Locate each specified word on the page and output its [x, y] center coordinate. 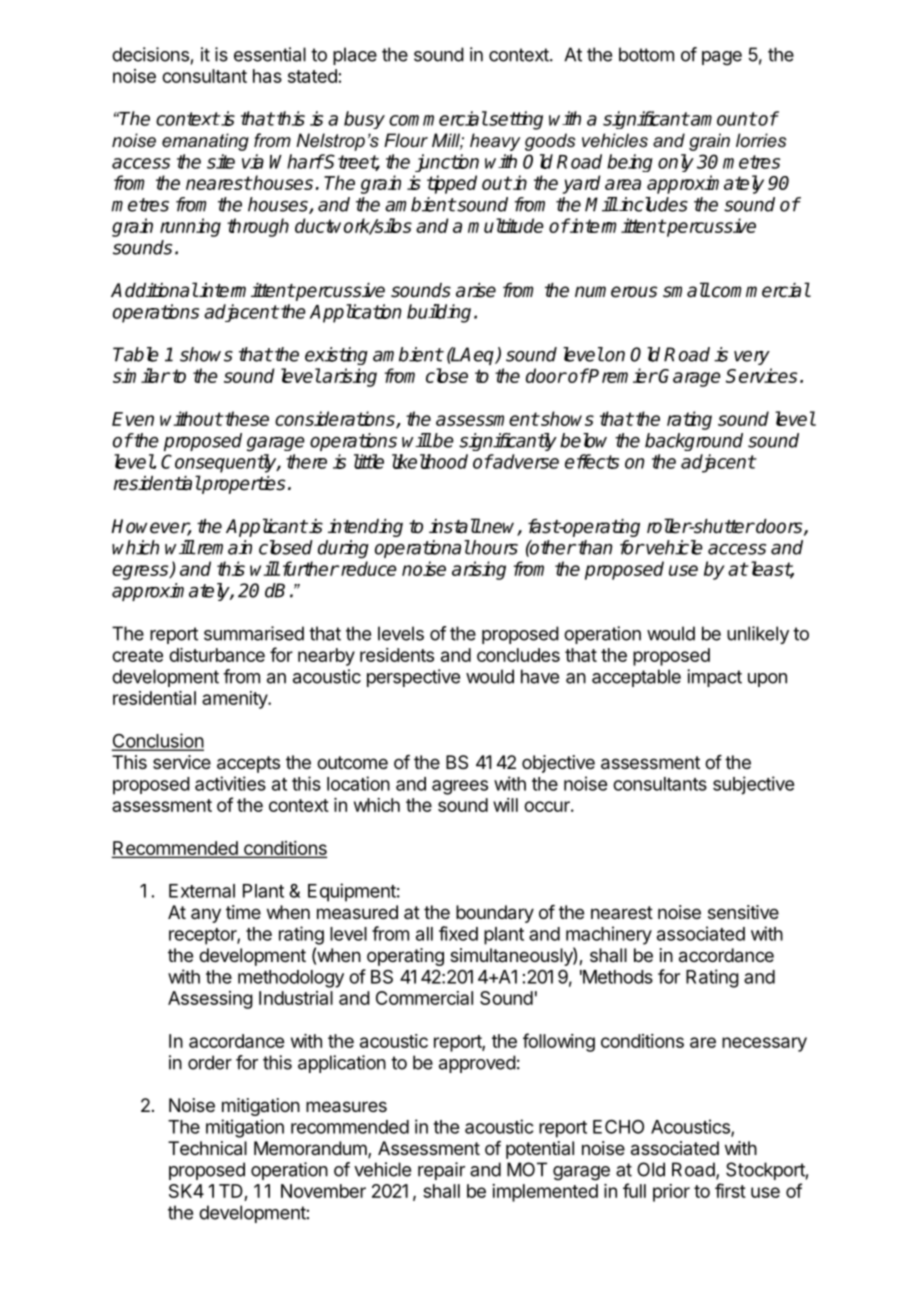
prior [671, 1193]
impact [714, 678]
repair [441, 1171]
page [722, 58]
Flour [406, 140]
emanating [205, 142]
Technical [207, 1148]
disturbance [217, 655]
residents [397, 655]
